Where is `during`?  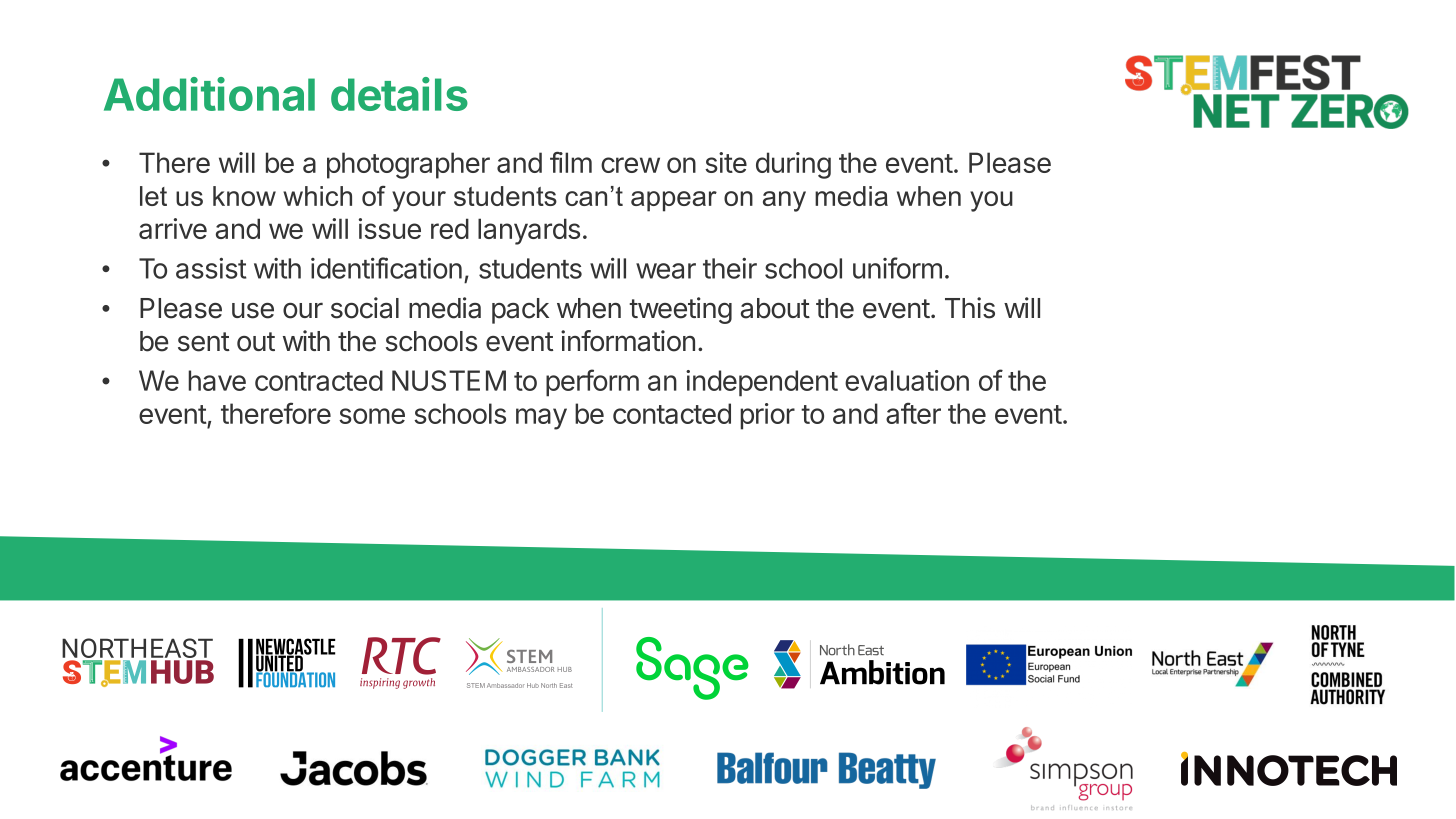 during is located at coordinates (793, 165).
